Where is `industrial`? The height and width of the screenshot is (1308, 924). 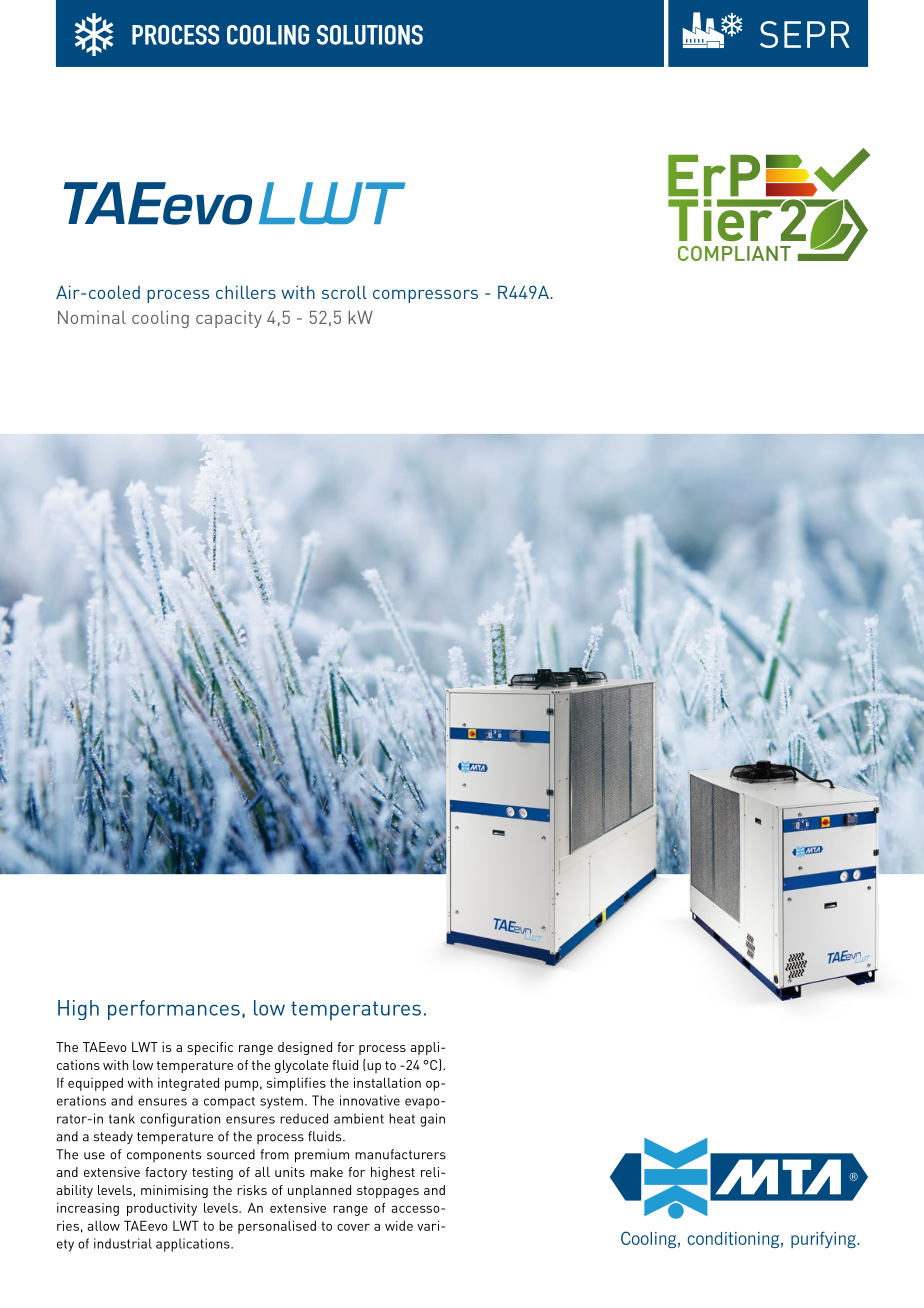
industrial is located at coordinates (123, 1243).
